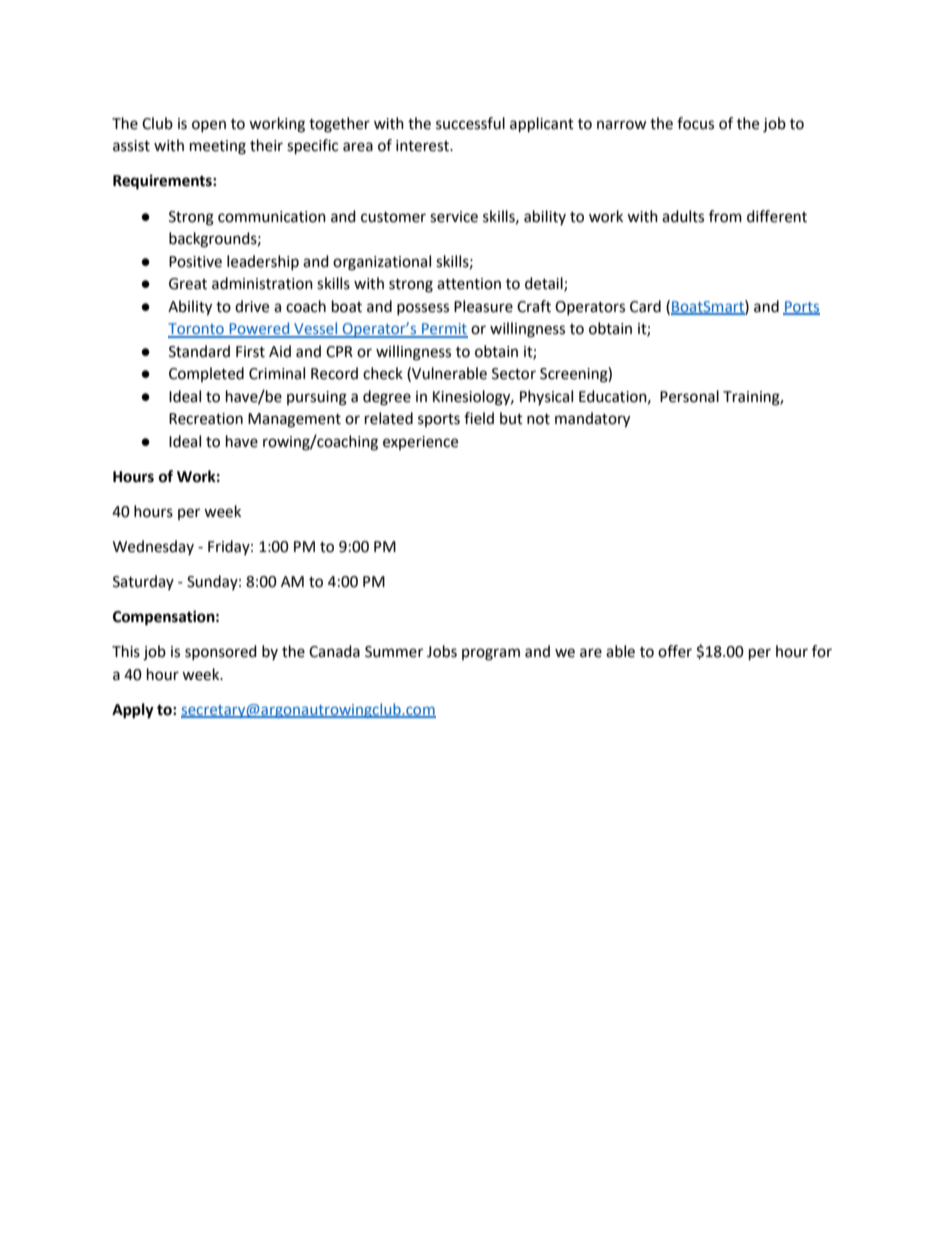 This screenshot has width=952, height=1233. Describe the element at coordinates (695, 123) in the screenshot. I see `focus` at that location.
